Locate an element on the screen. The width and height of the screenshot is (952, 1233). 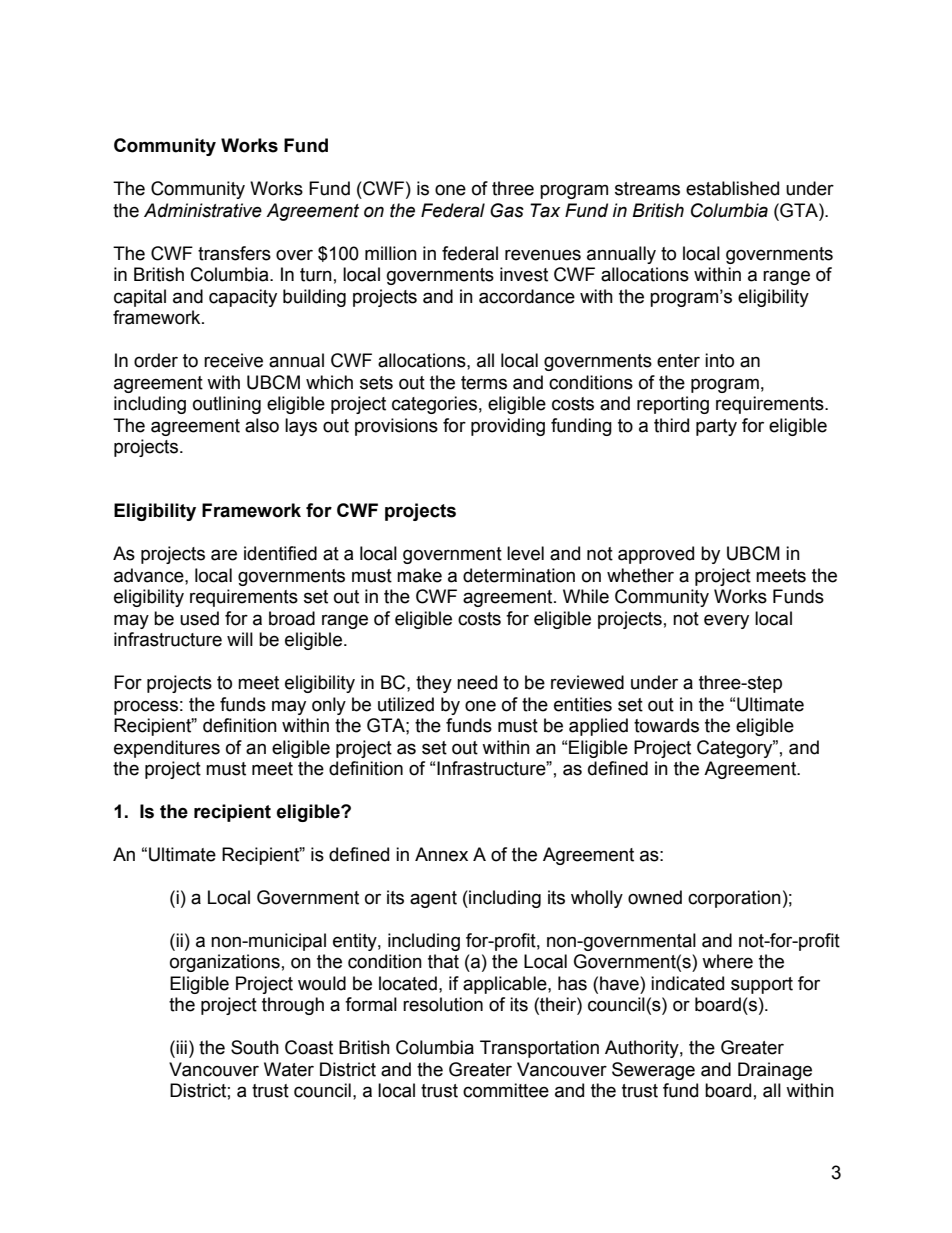
expenditures is located at coordinates (167, 749).
